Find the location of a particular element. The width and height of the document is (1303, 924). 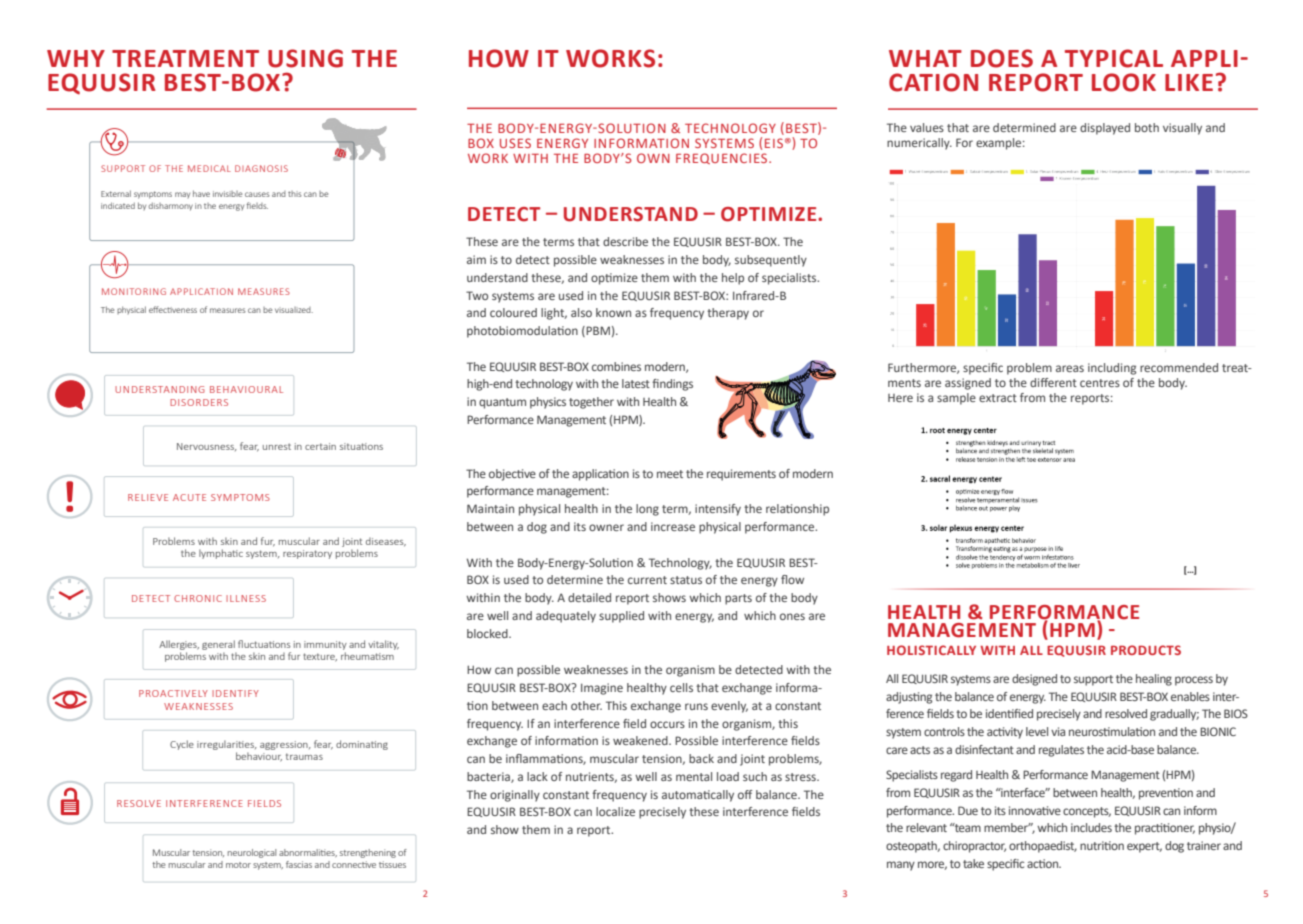

CHRONIC is located at coordinates (198, 598).
